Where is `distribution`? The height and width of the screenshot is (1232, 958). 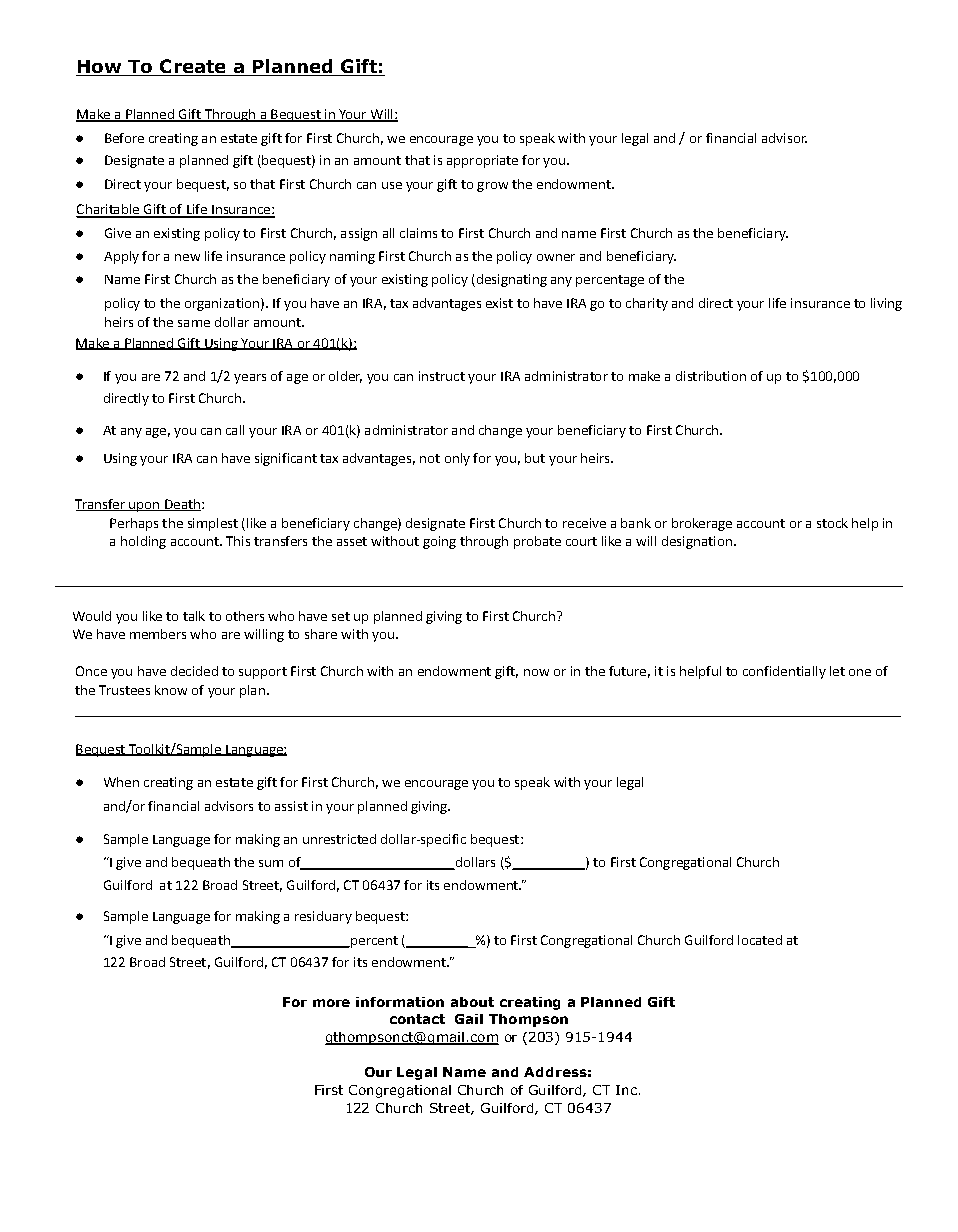 distribution is located at coordinates (711, 376).
